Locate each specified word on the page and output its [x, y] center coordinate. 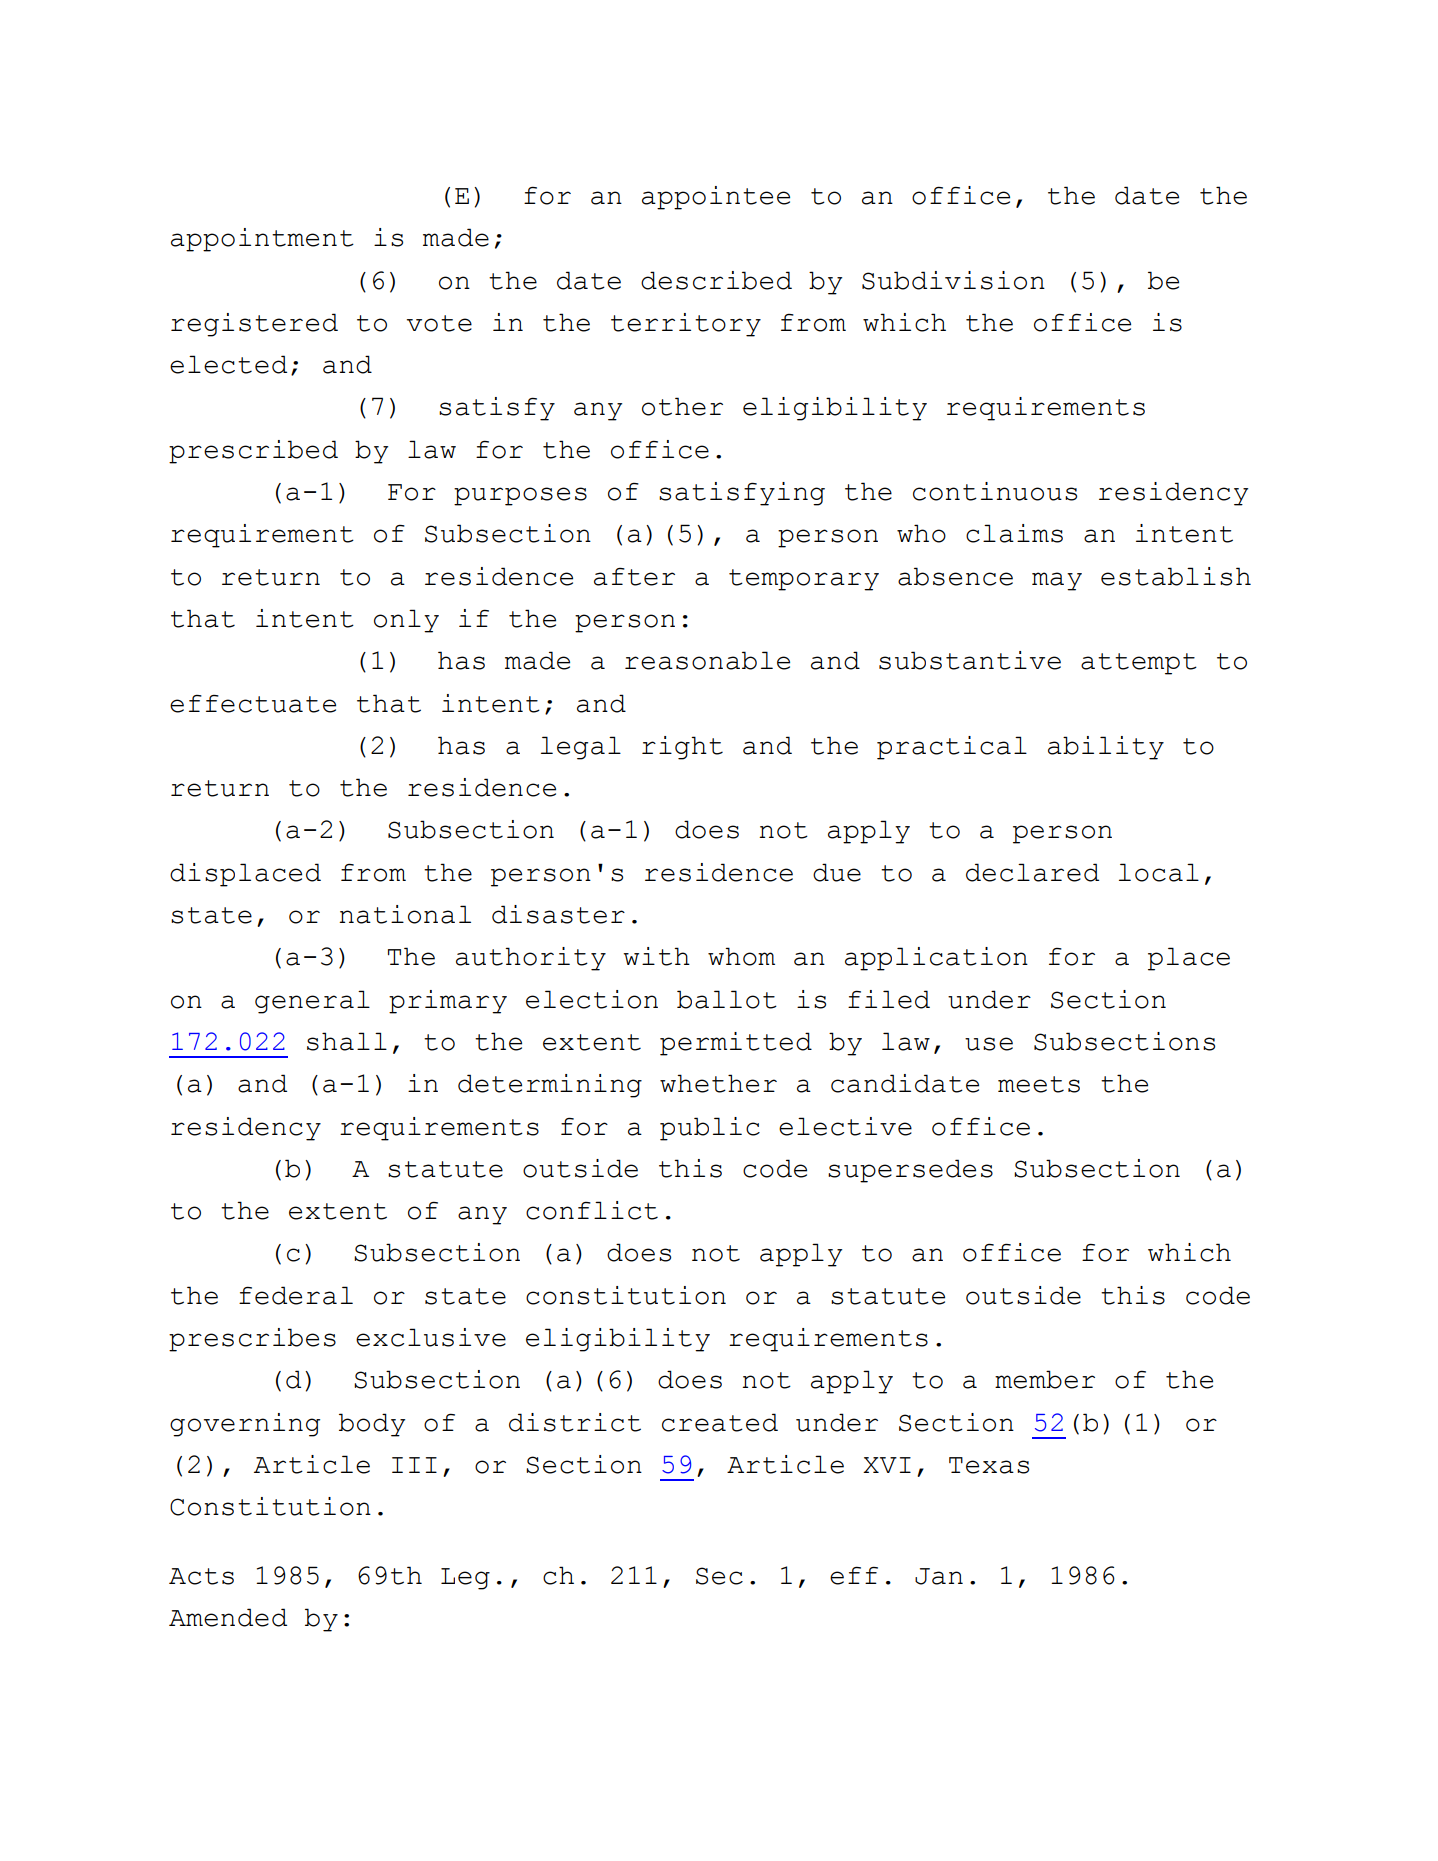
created [720, 1422]
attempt [1139, 664]
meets [1039, 1084]
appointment [262, 240]
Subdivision [953, 280]
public [710, 1129]
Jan [939, 1576]
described [716, 280]
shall [347, 1041]
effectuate [253, 704]
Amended [228, 1617]
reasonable [707, 660]
